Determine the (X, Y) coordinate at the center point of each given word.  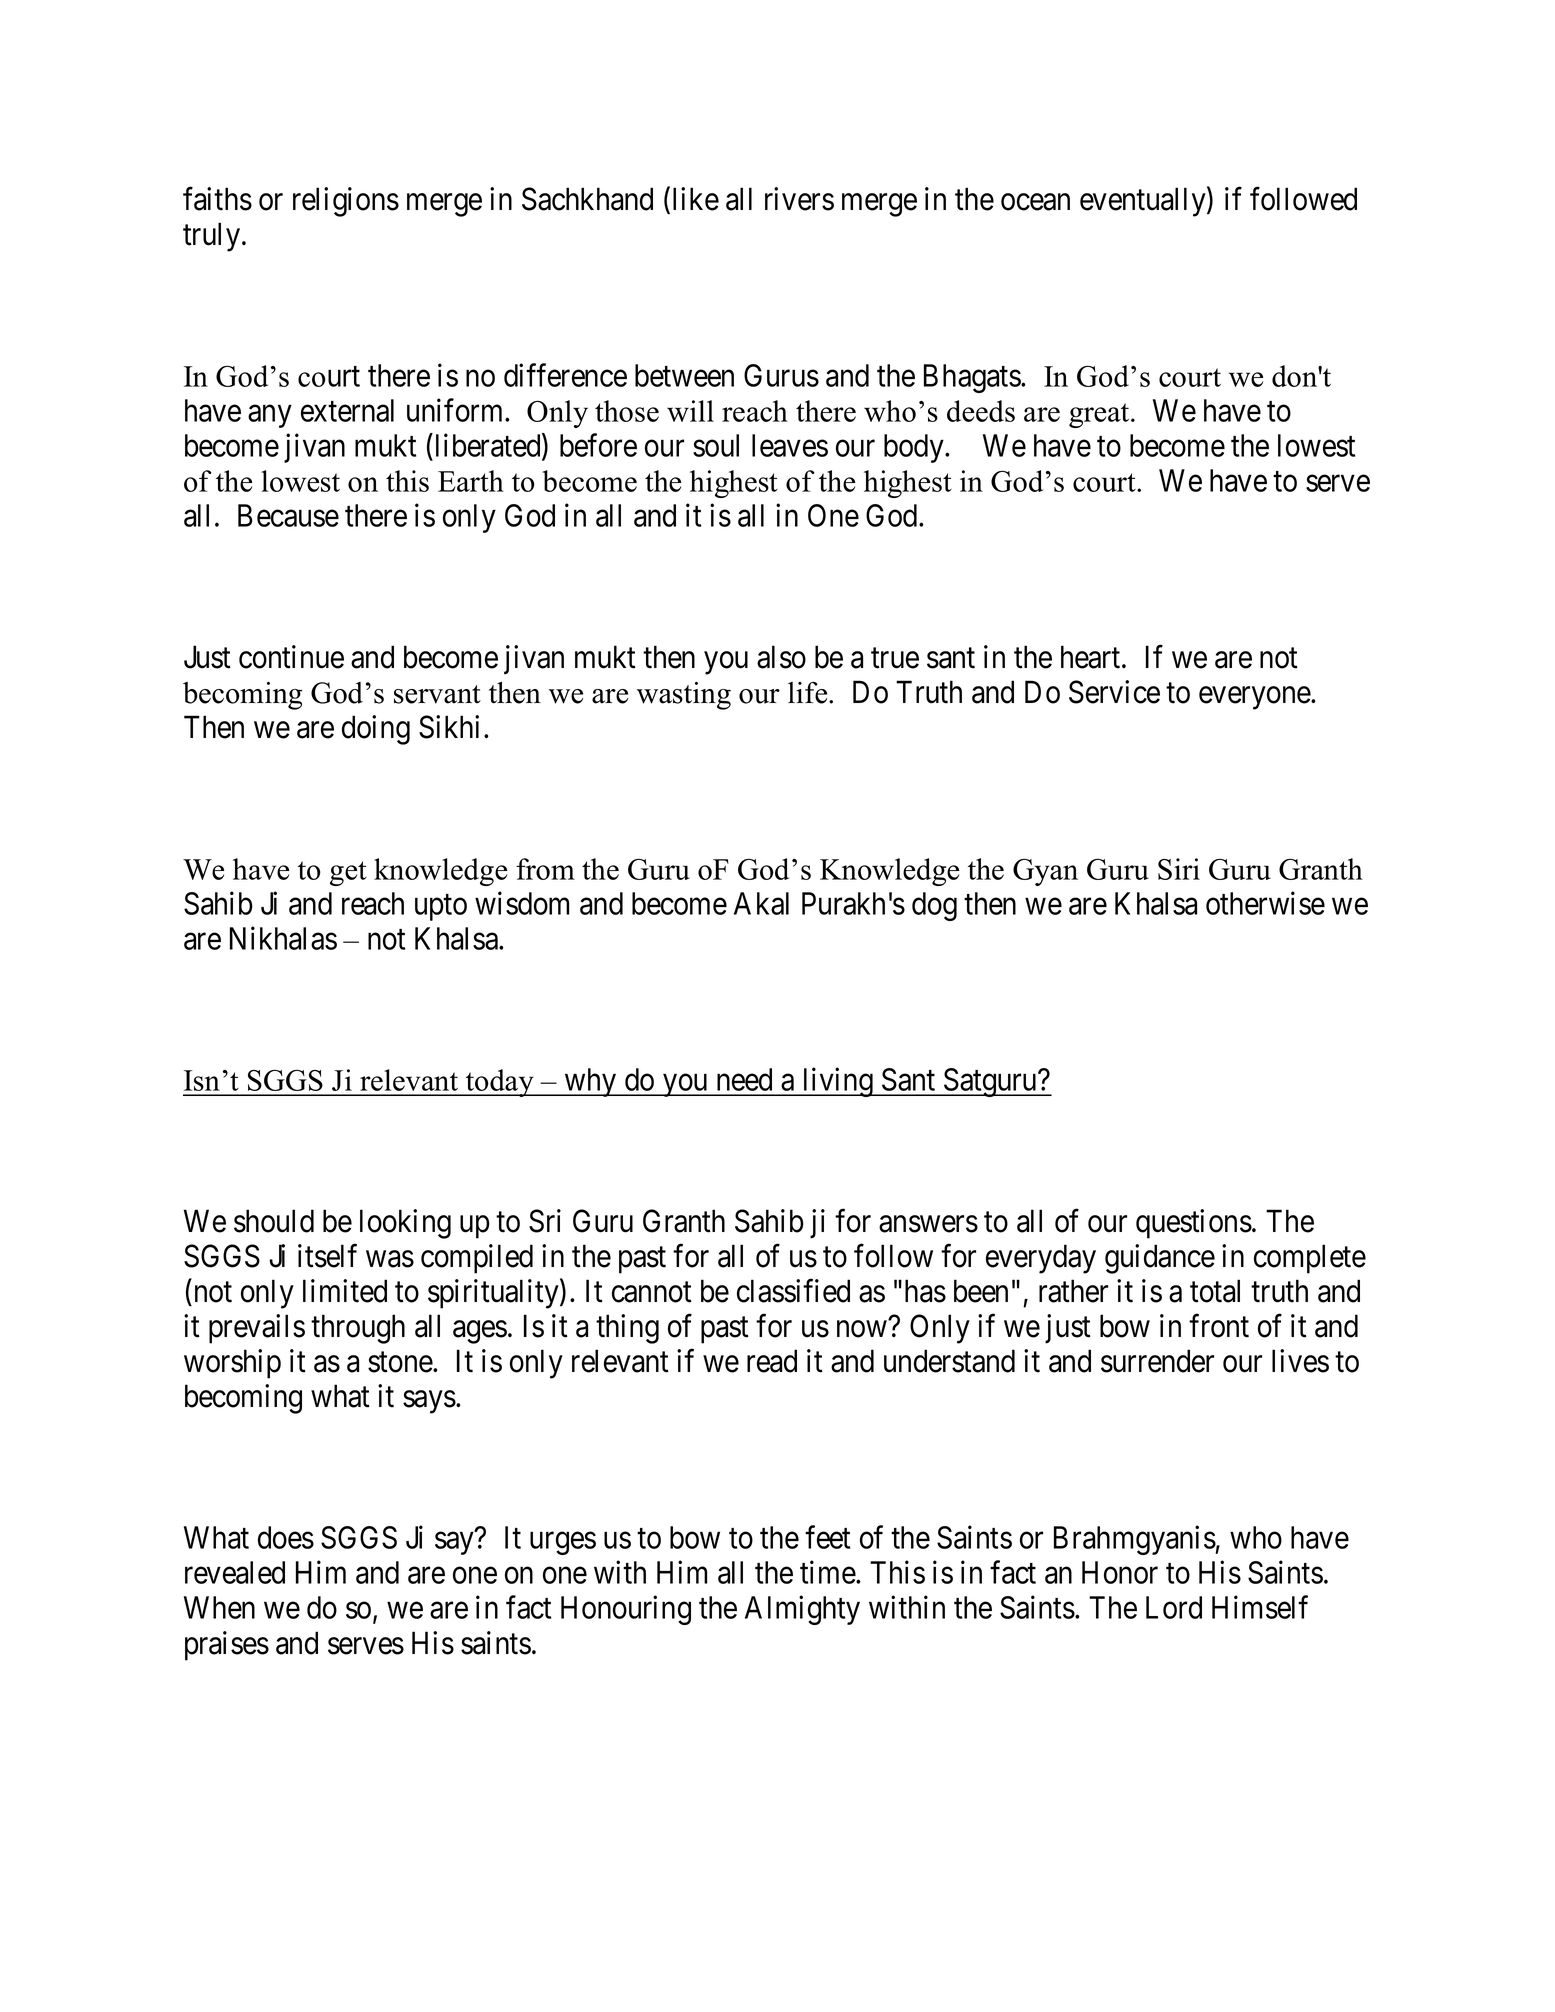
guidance (1160, 1259)
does (286, 1537)
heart (1092, 657)
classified (793, 1291)
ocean (1035, 202)
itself (327, 1256)
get (348, 873)
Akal (761, 903)
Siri (1179, 869)
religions (346, 202)
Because (288, 515)
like (696, 199)
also (781, 657)
